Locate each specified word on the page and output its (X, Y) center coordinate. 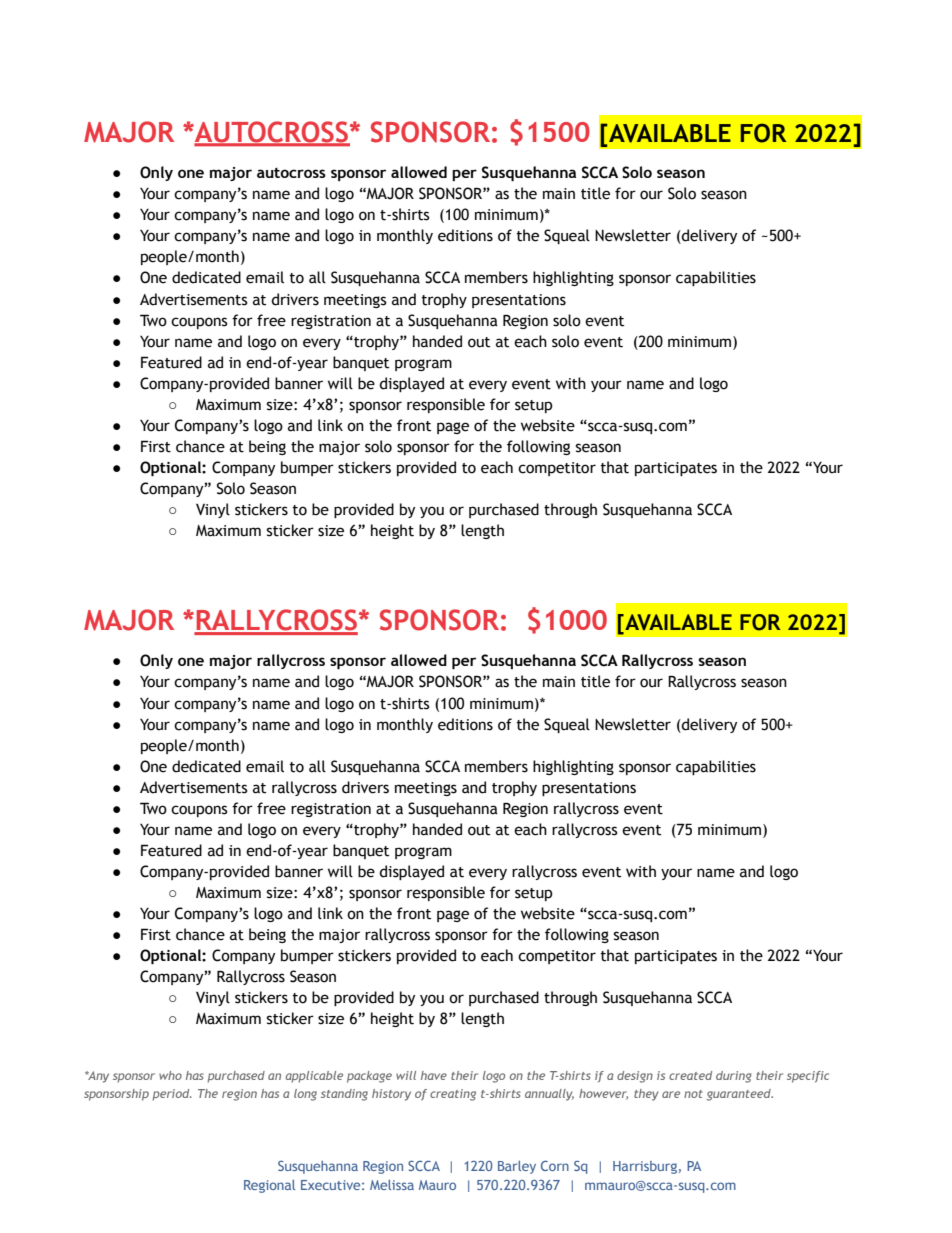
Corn (555, 1166)
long (305, 1095)
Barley (517, 1167)
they (646, 1095)
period (172, 1095)
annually (549, 1095)
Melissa (392, 1185)
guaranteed (740, 1095)
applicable (314, 1077)
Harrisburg (645, 1167)
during (733, 1077)
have (434, 1075)
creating (453, 1095)
